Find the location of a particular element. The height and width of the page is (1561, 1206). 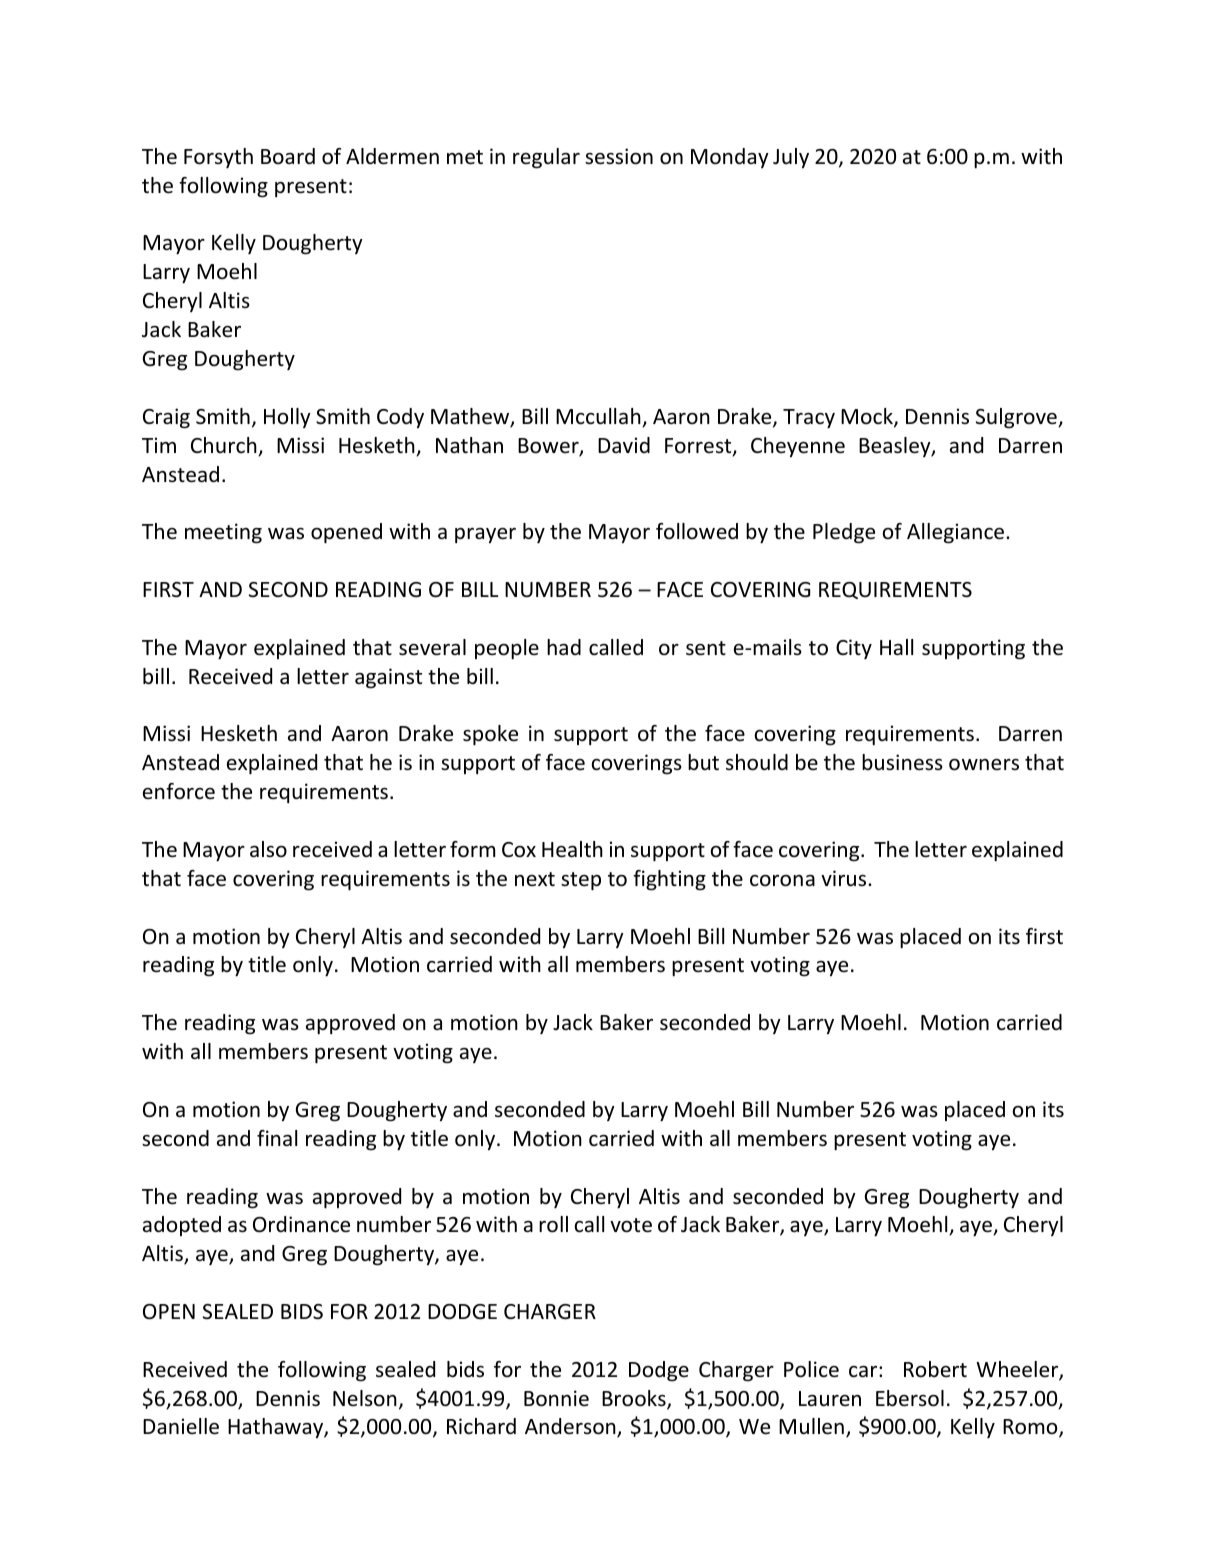

Board is located at coordinates (288, 156).
